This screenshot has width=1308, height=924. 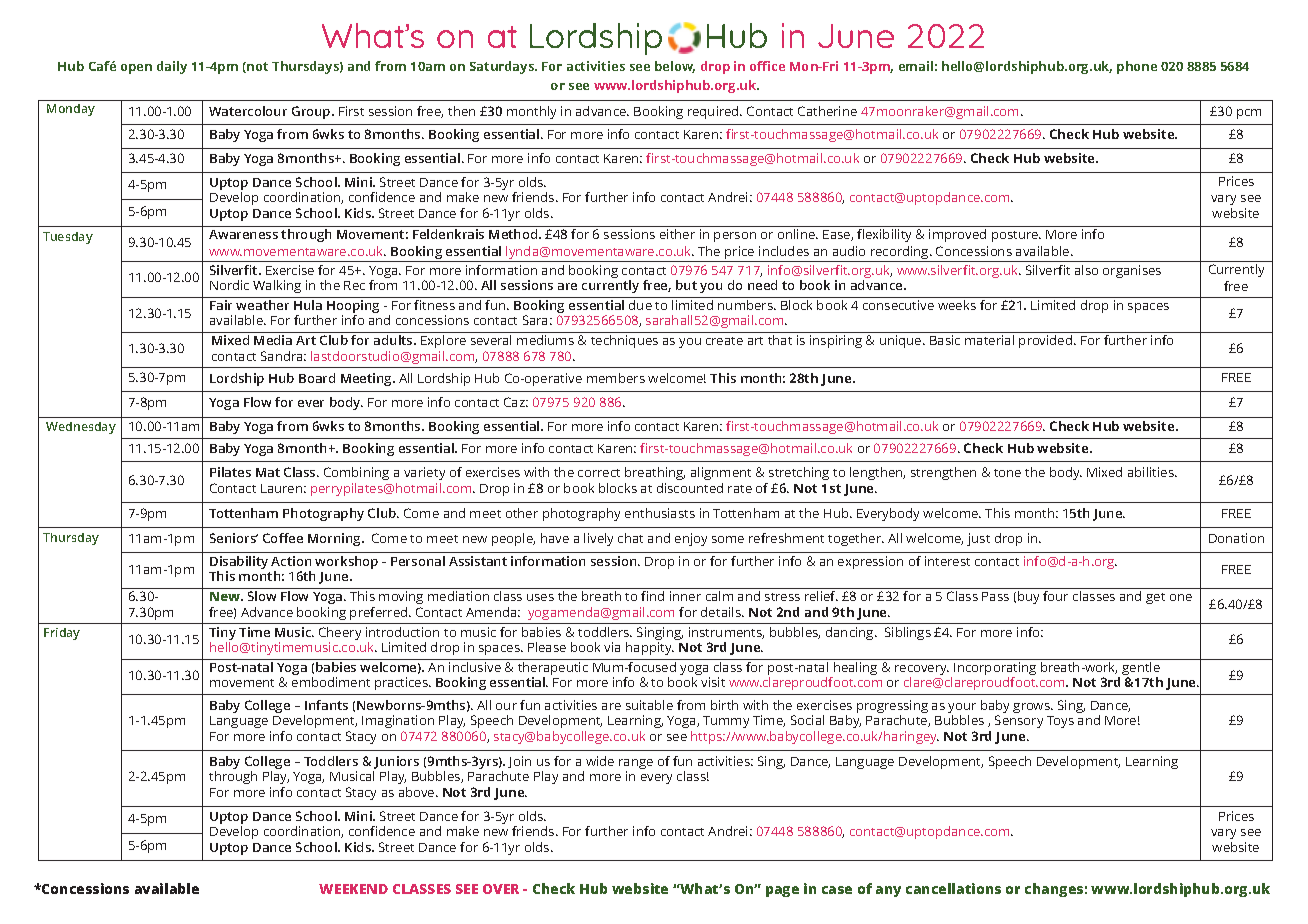 What do you see at coordinates (675, 67) in the screenshot?
I see `below` at bounding box center [675, 67].
